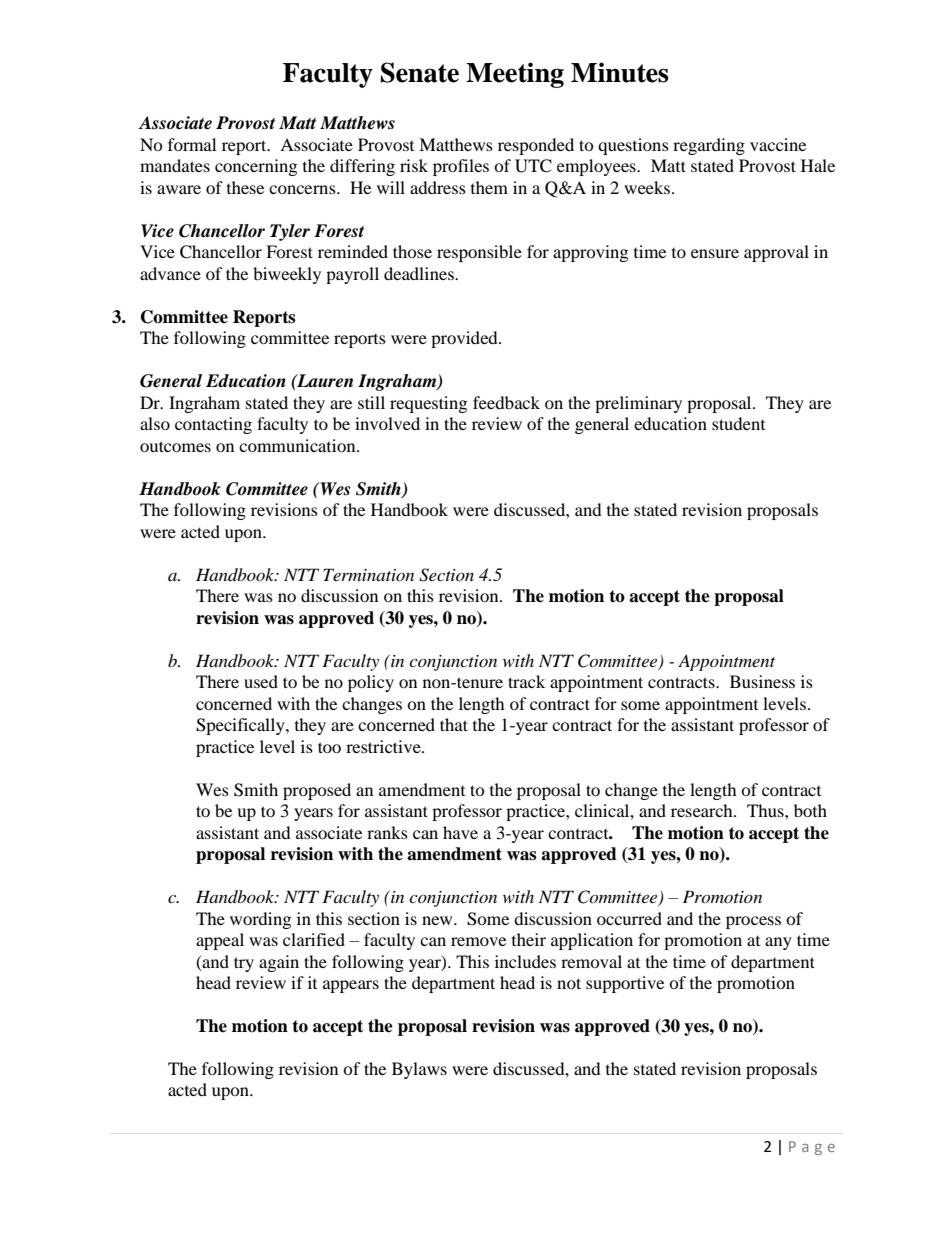  What do you see at coordinates (709, 146) in the document?
I see `regarding` at bounding box center [709, 146].
